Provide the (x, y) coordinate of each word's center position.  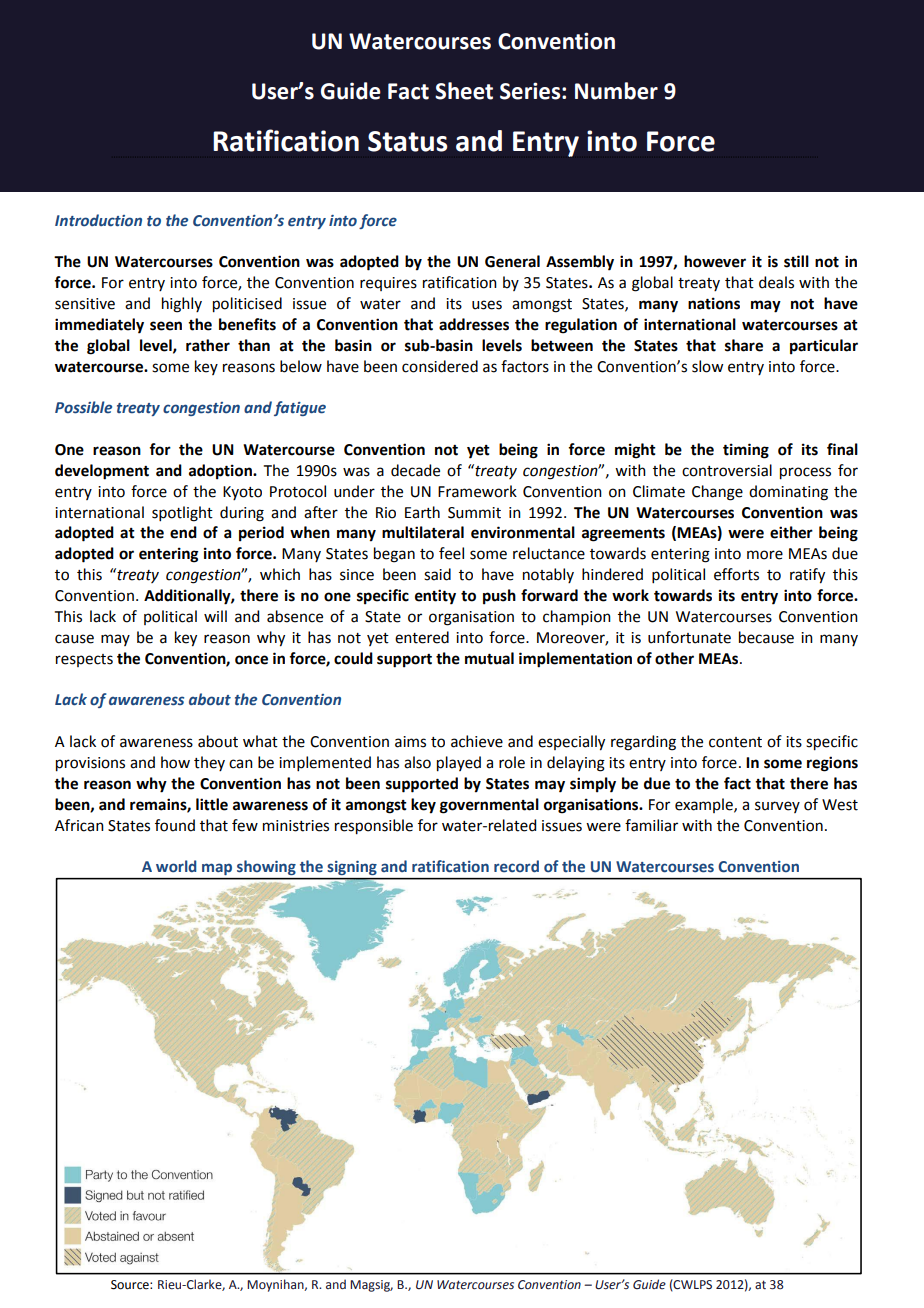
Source (131, 1285)
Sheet (464, 91)
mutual (489, 658)
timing (746, 451)
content (735, 742)
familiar (651, 825)
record (516, 866)
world (176, 866)
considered (440, 366)
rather (208, 345)
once (251, 660)
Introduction (98, 220)
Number (616, 91)
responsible (374, 827)
